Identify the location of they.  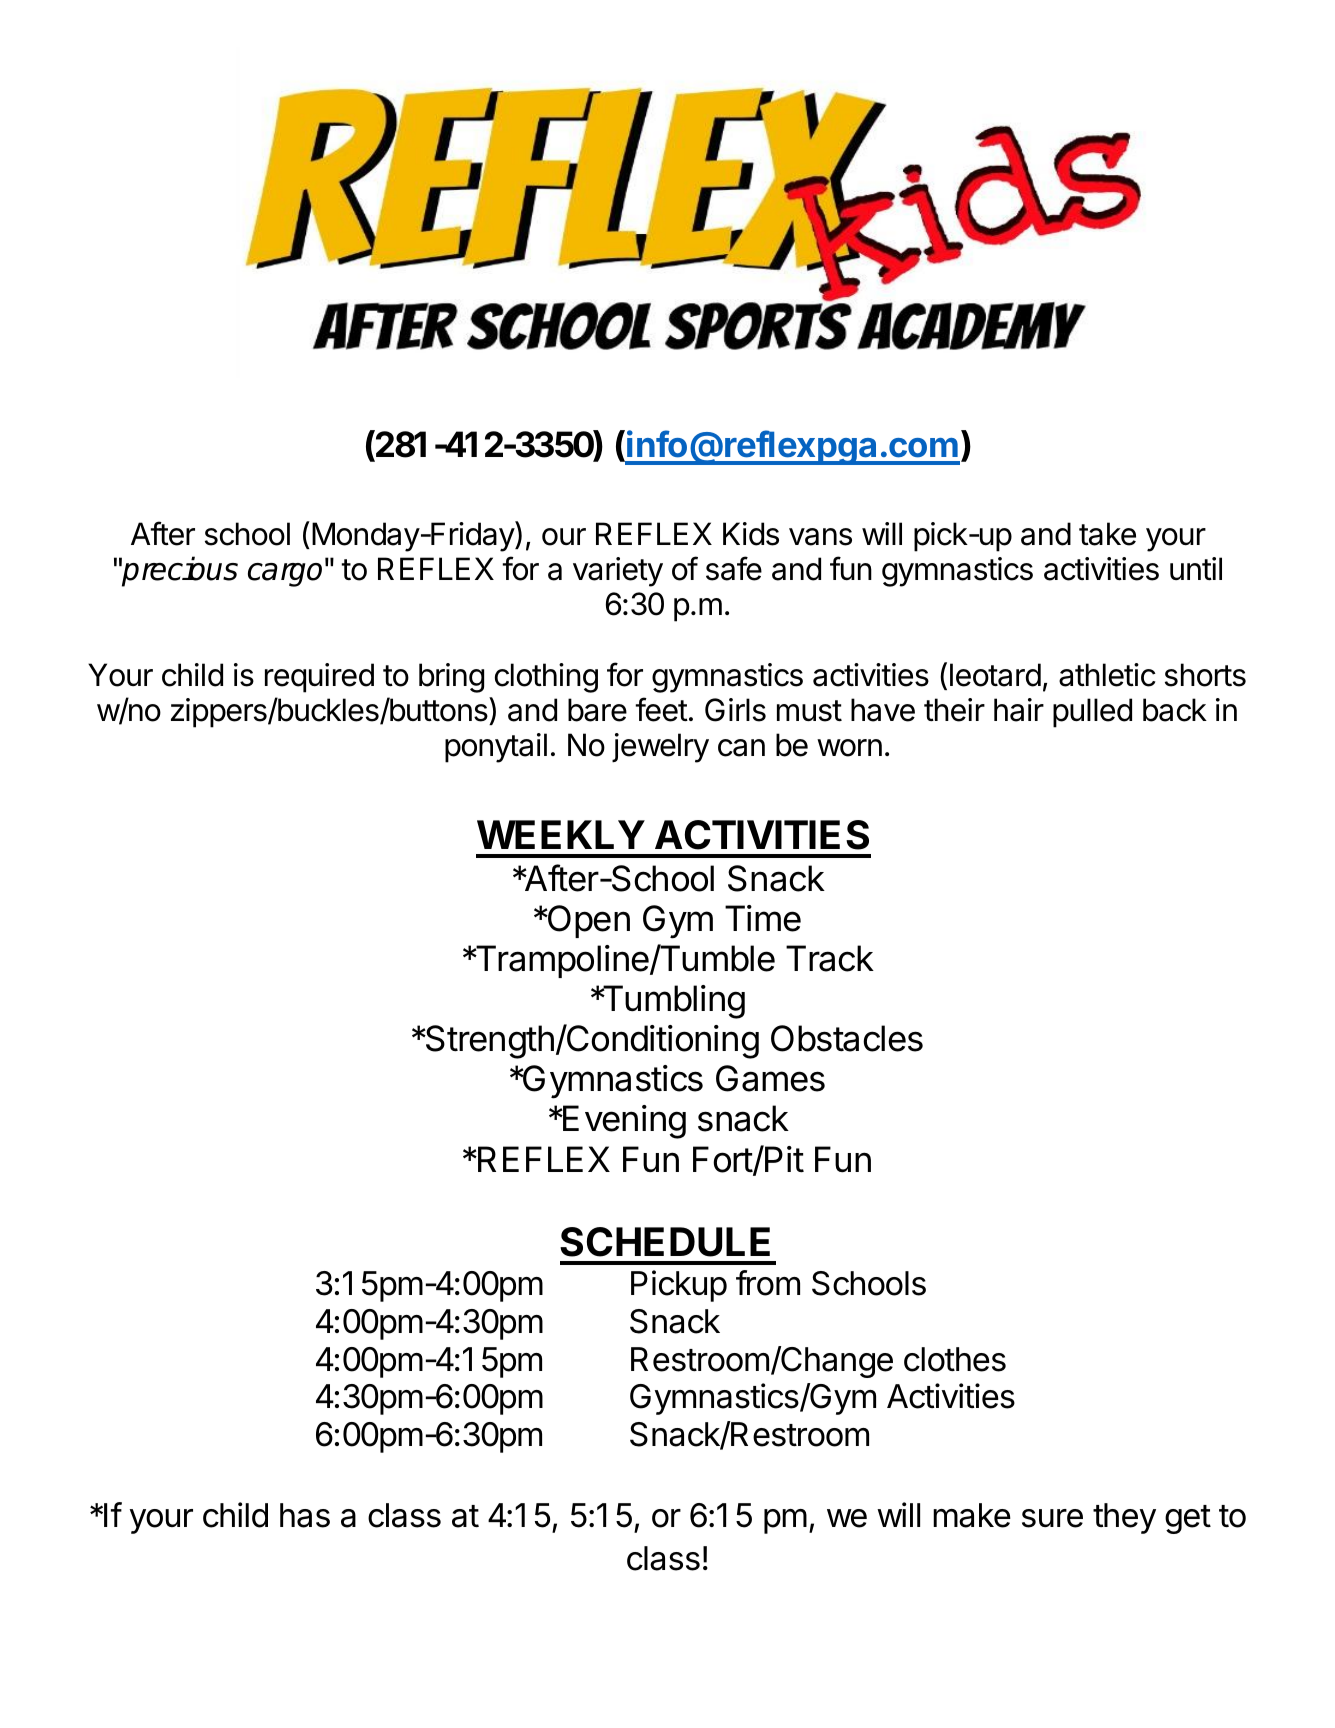
(1124, 1518).
